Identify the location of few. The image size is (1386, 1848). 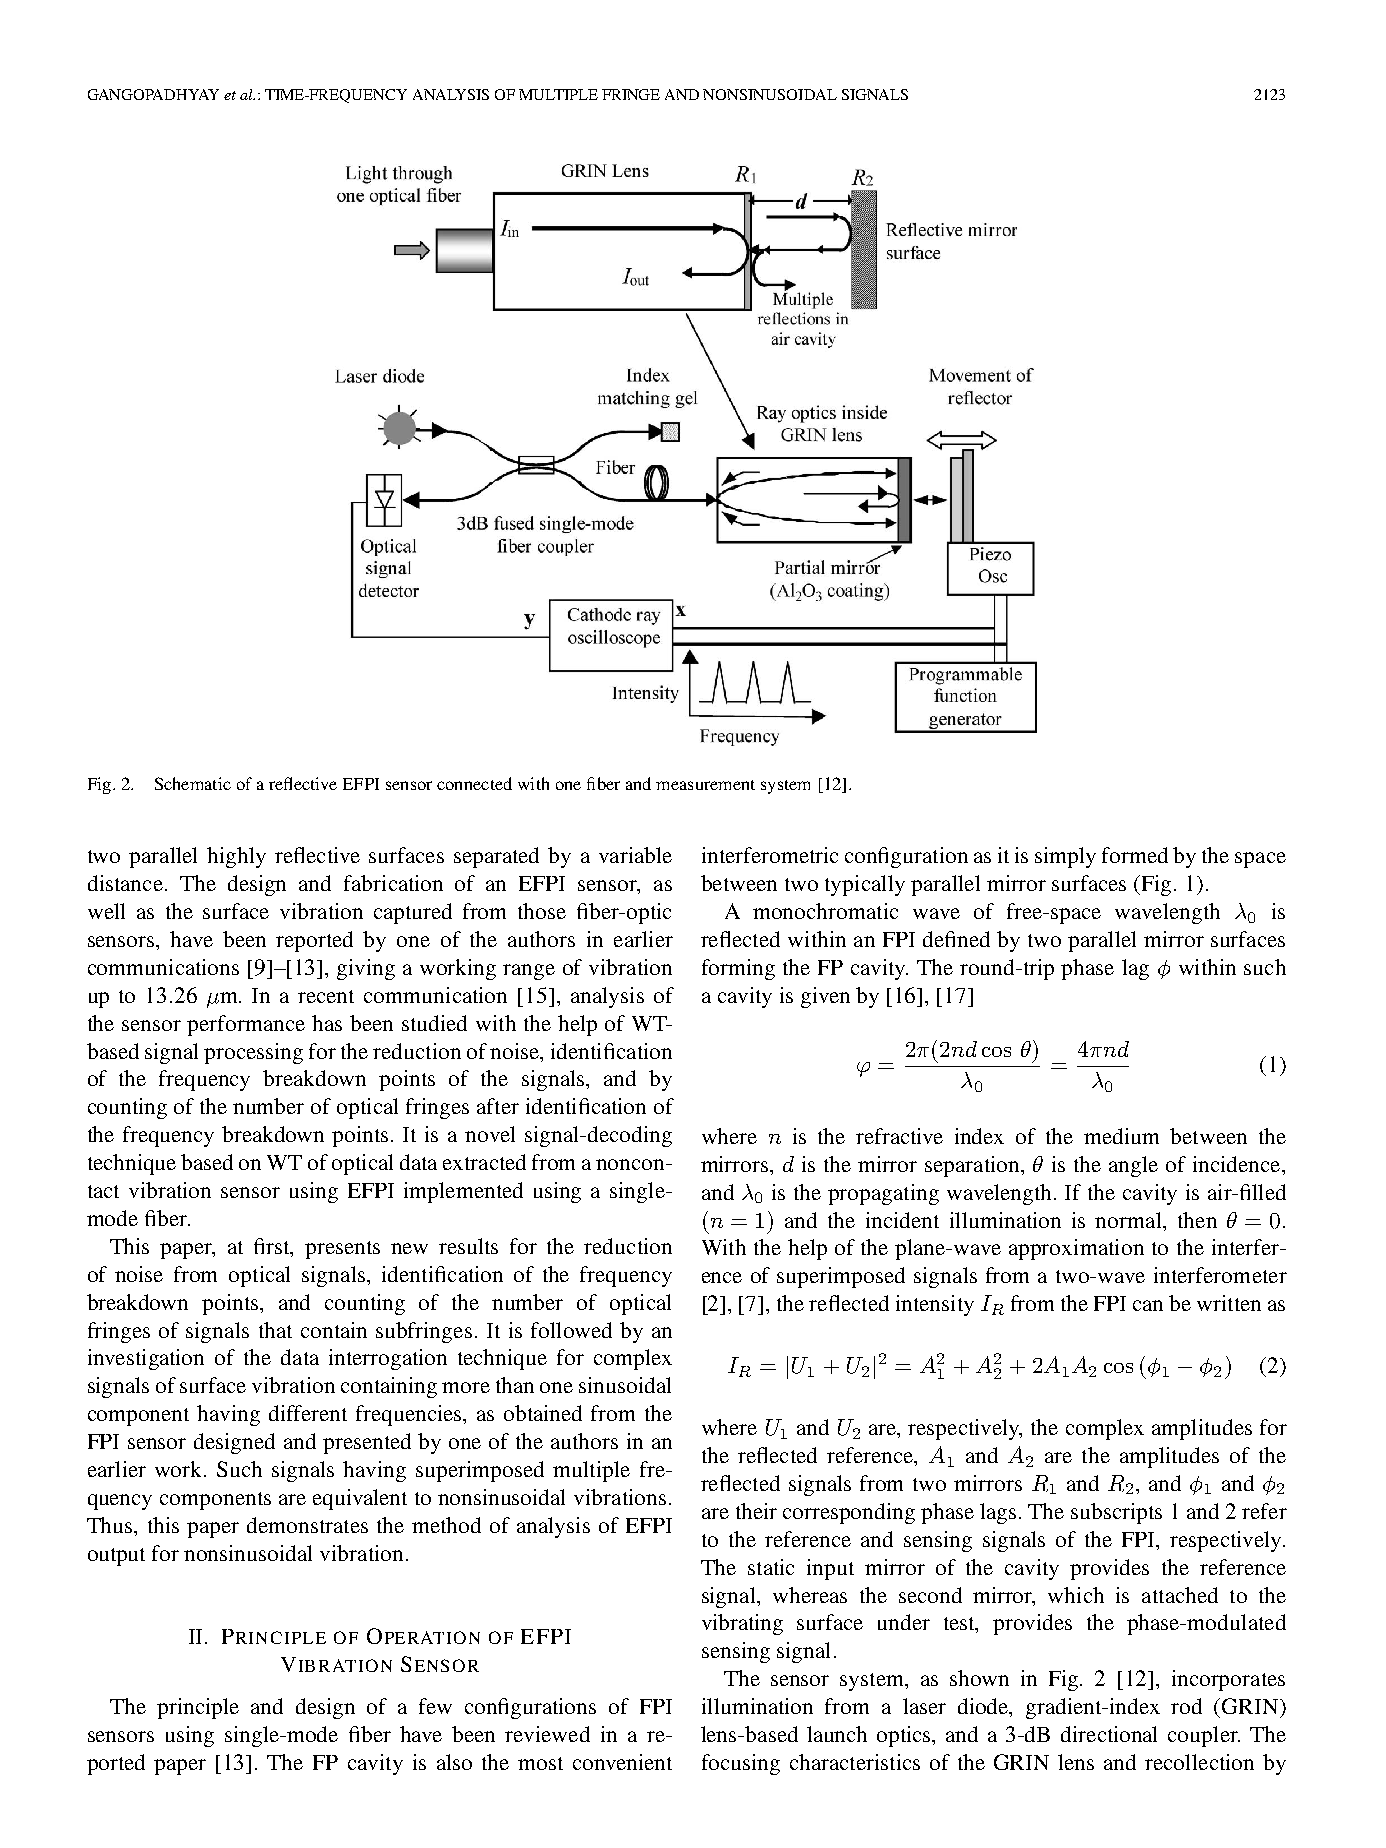
(435, 1706).
